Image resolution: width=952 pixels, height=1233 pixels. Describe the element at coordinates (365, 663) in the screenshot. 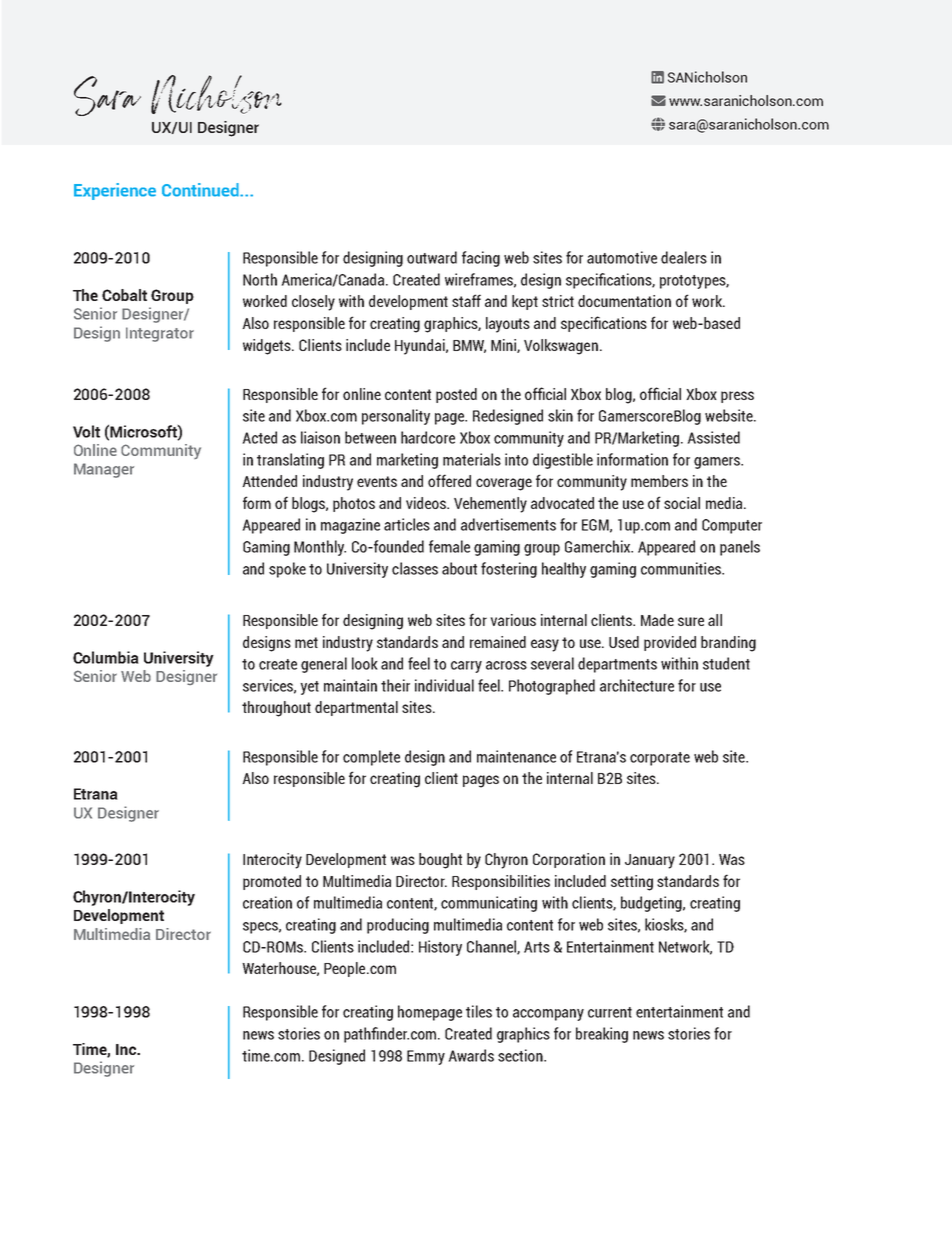

I see `look` at that location.
